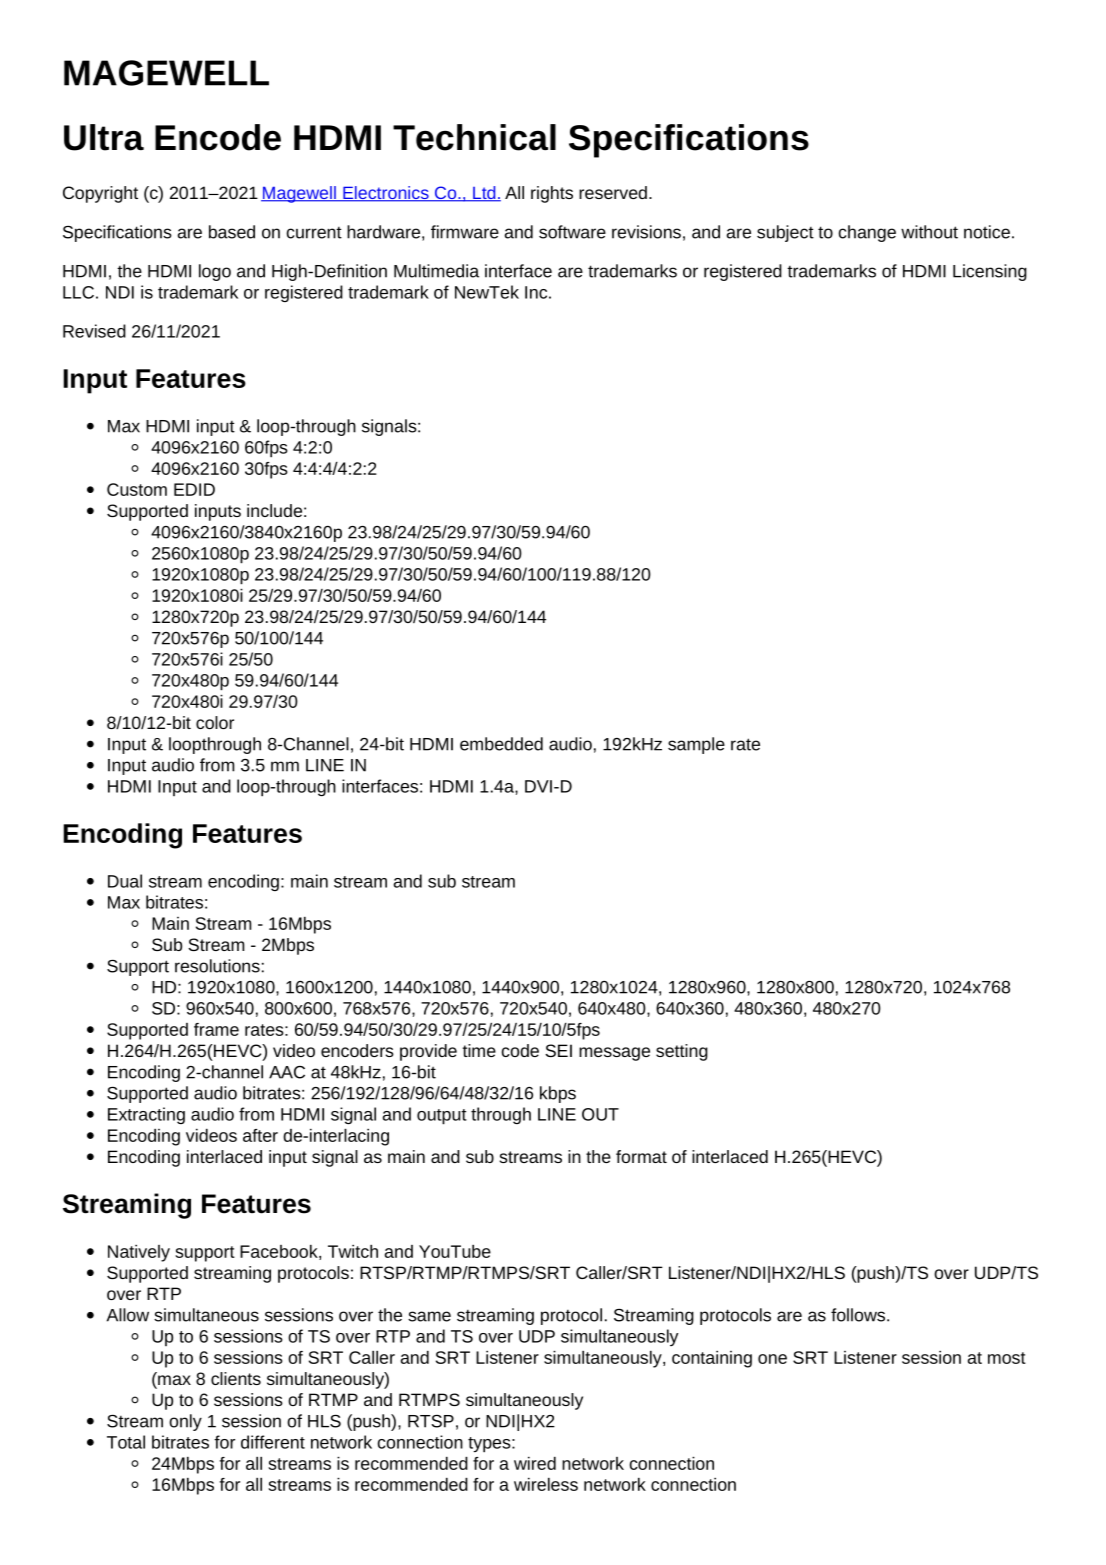  Describe the element at coordinates (696, 745) in the page. I see `sample` at that location.
